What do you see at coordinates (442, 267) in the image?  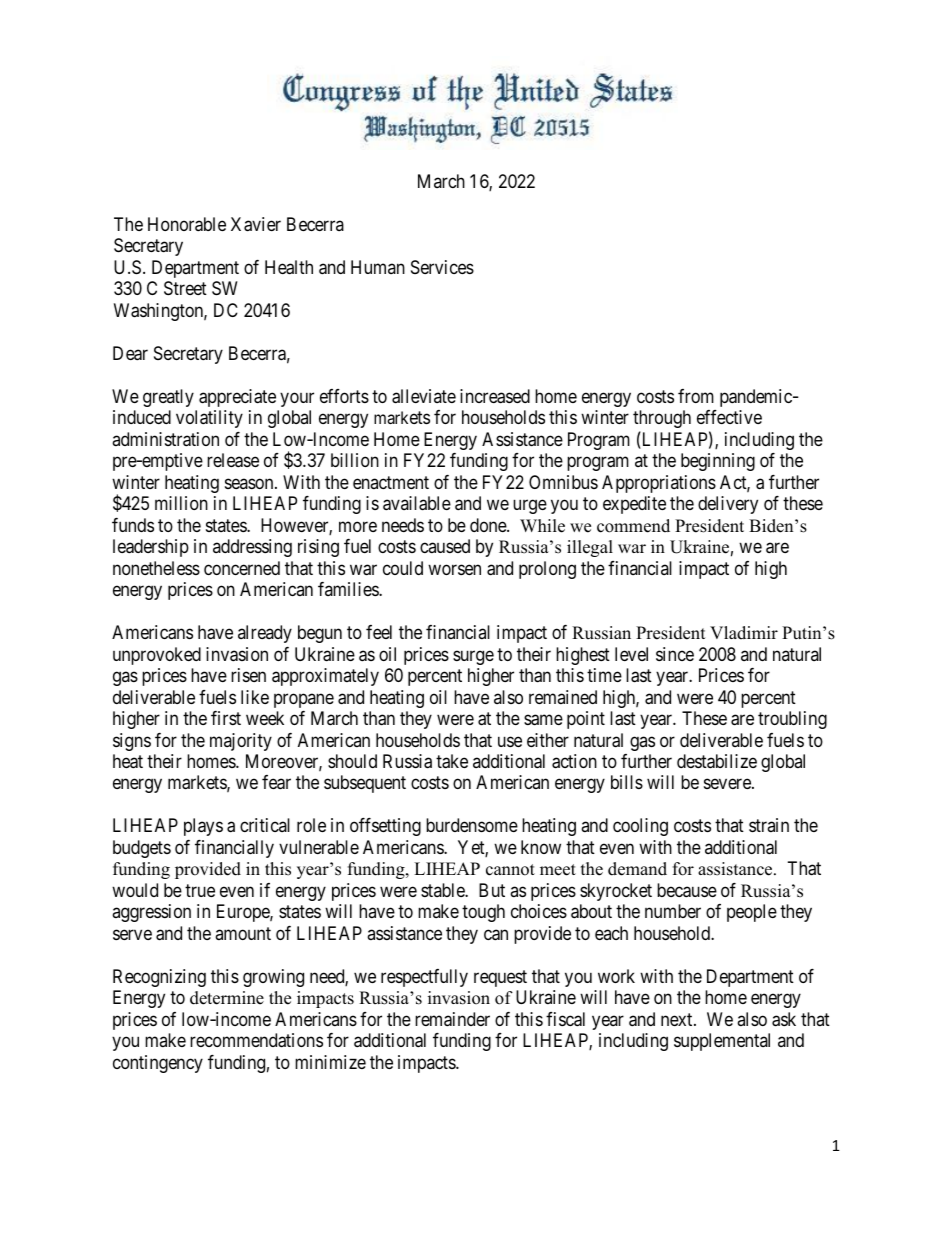 I see `Services` at bounding box center [442, 267].
